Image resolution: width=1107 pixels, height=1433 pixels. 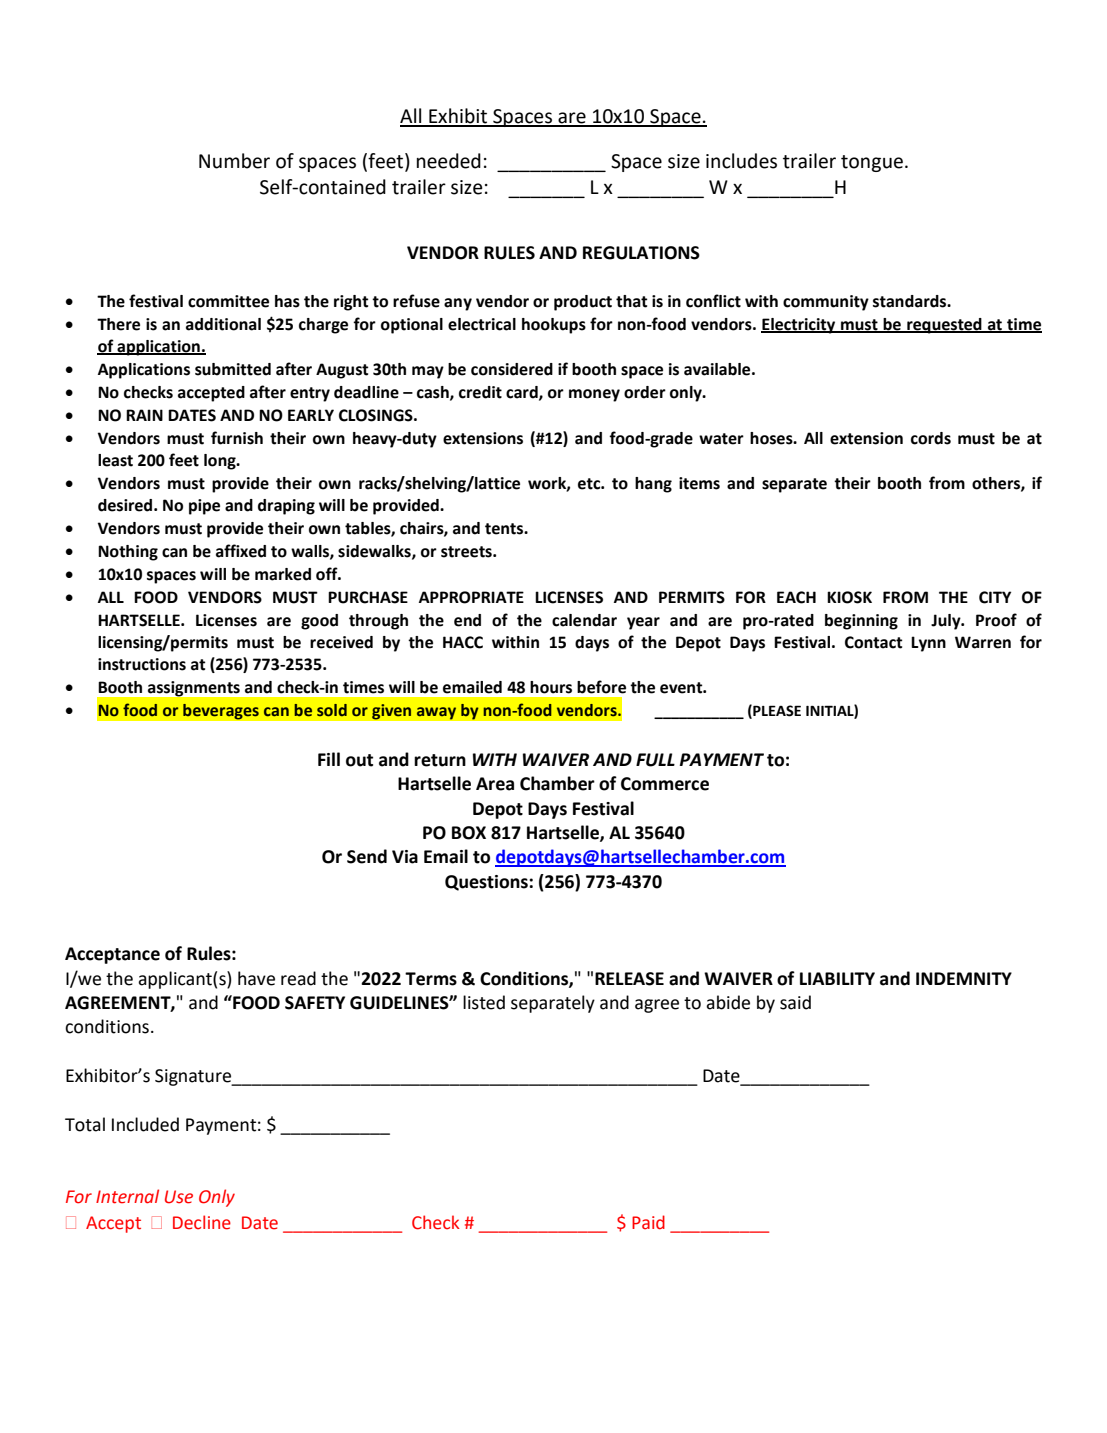 What do you see at coordinates (795, 1002) in the screenshot?
I see `said` at bounding box center [795, 1002].
